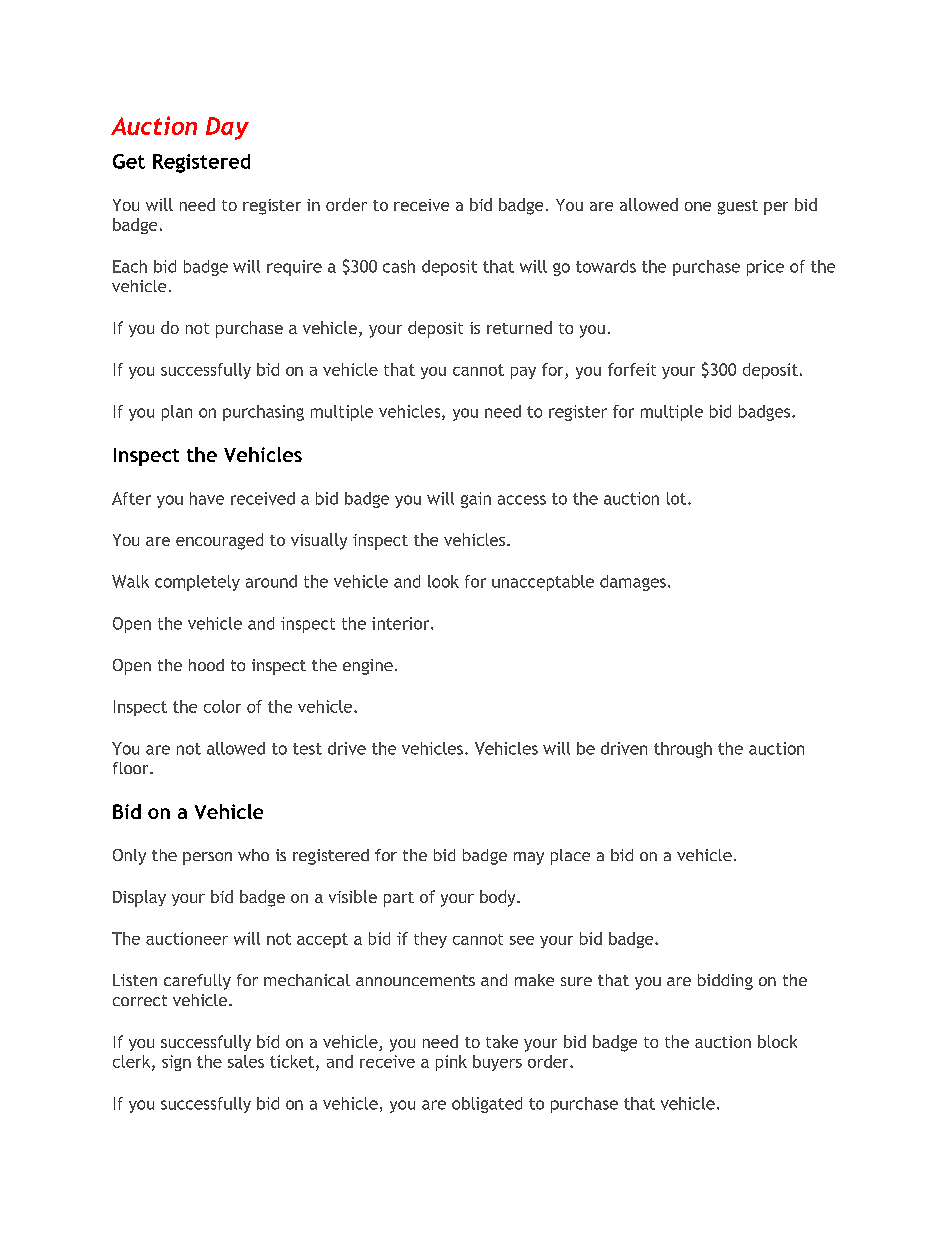 This screenshot has width=952, height=1233. Describe the element at coordinates (738, 207) in the screenshot. I see `guest` at that location.
